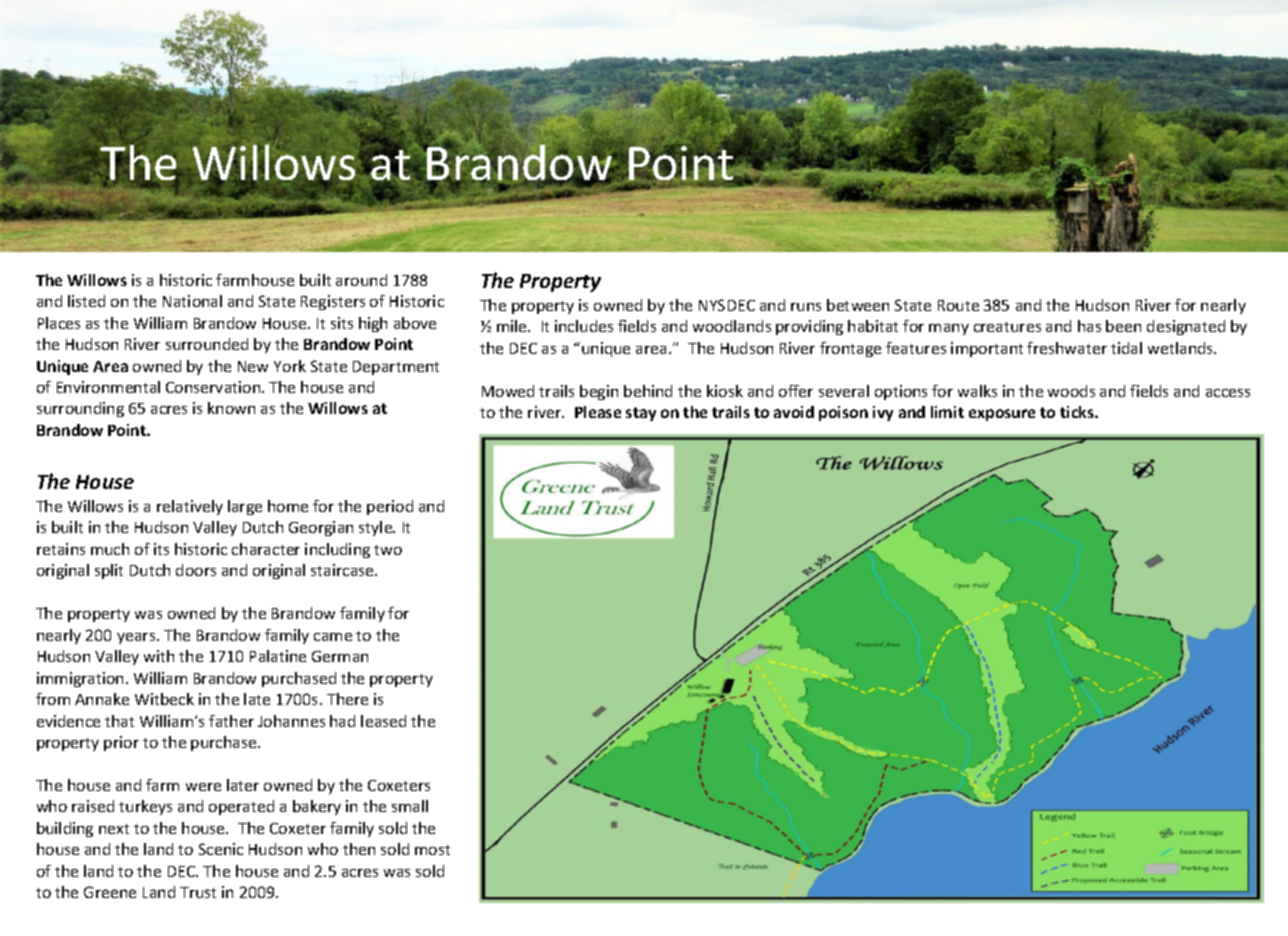 The width and height of the screenshot is (1288, 936). Describe the element at coordinates (1002, 415) in the screenshot. I see `exposure` at that location.
